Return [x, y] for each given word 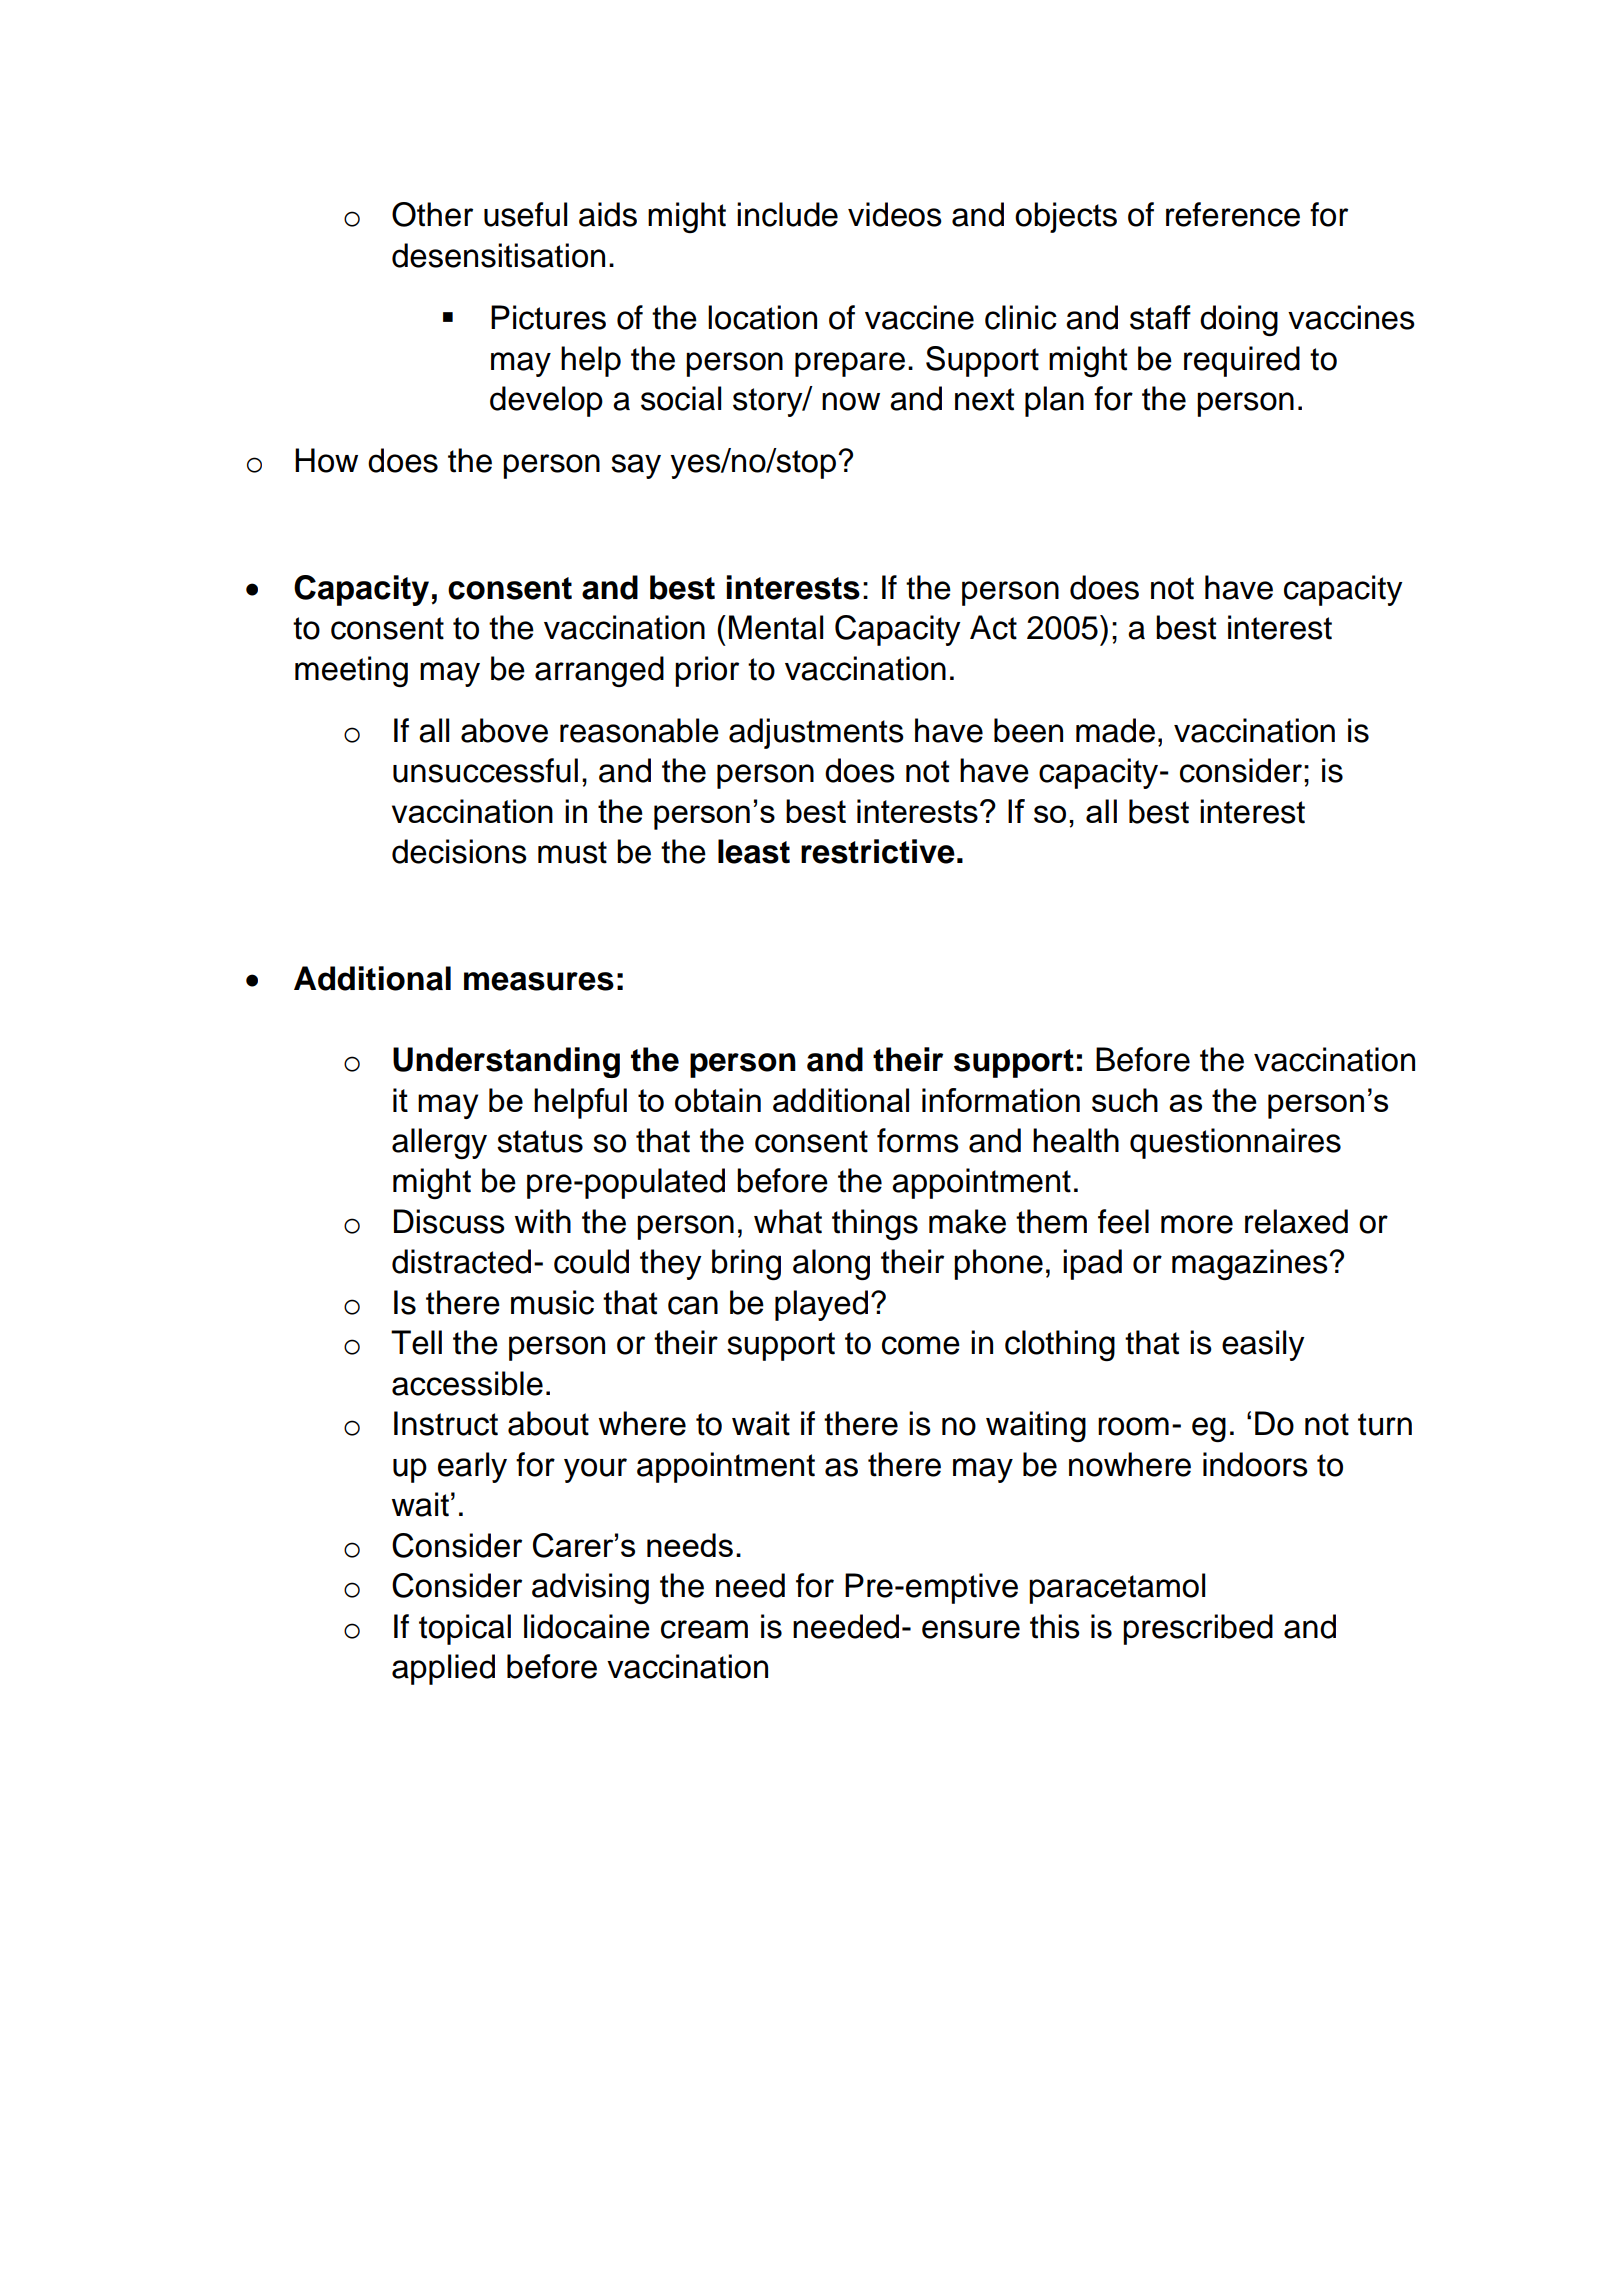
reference [1233, 214]
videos [895, 214]
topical [465, 1629]
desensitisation [498, 255]
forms [918, 1140]
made [1115, 730]
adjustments [816, 733]
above [504, 730]
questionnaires [1235, 1143]
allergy [439, 1143]
